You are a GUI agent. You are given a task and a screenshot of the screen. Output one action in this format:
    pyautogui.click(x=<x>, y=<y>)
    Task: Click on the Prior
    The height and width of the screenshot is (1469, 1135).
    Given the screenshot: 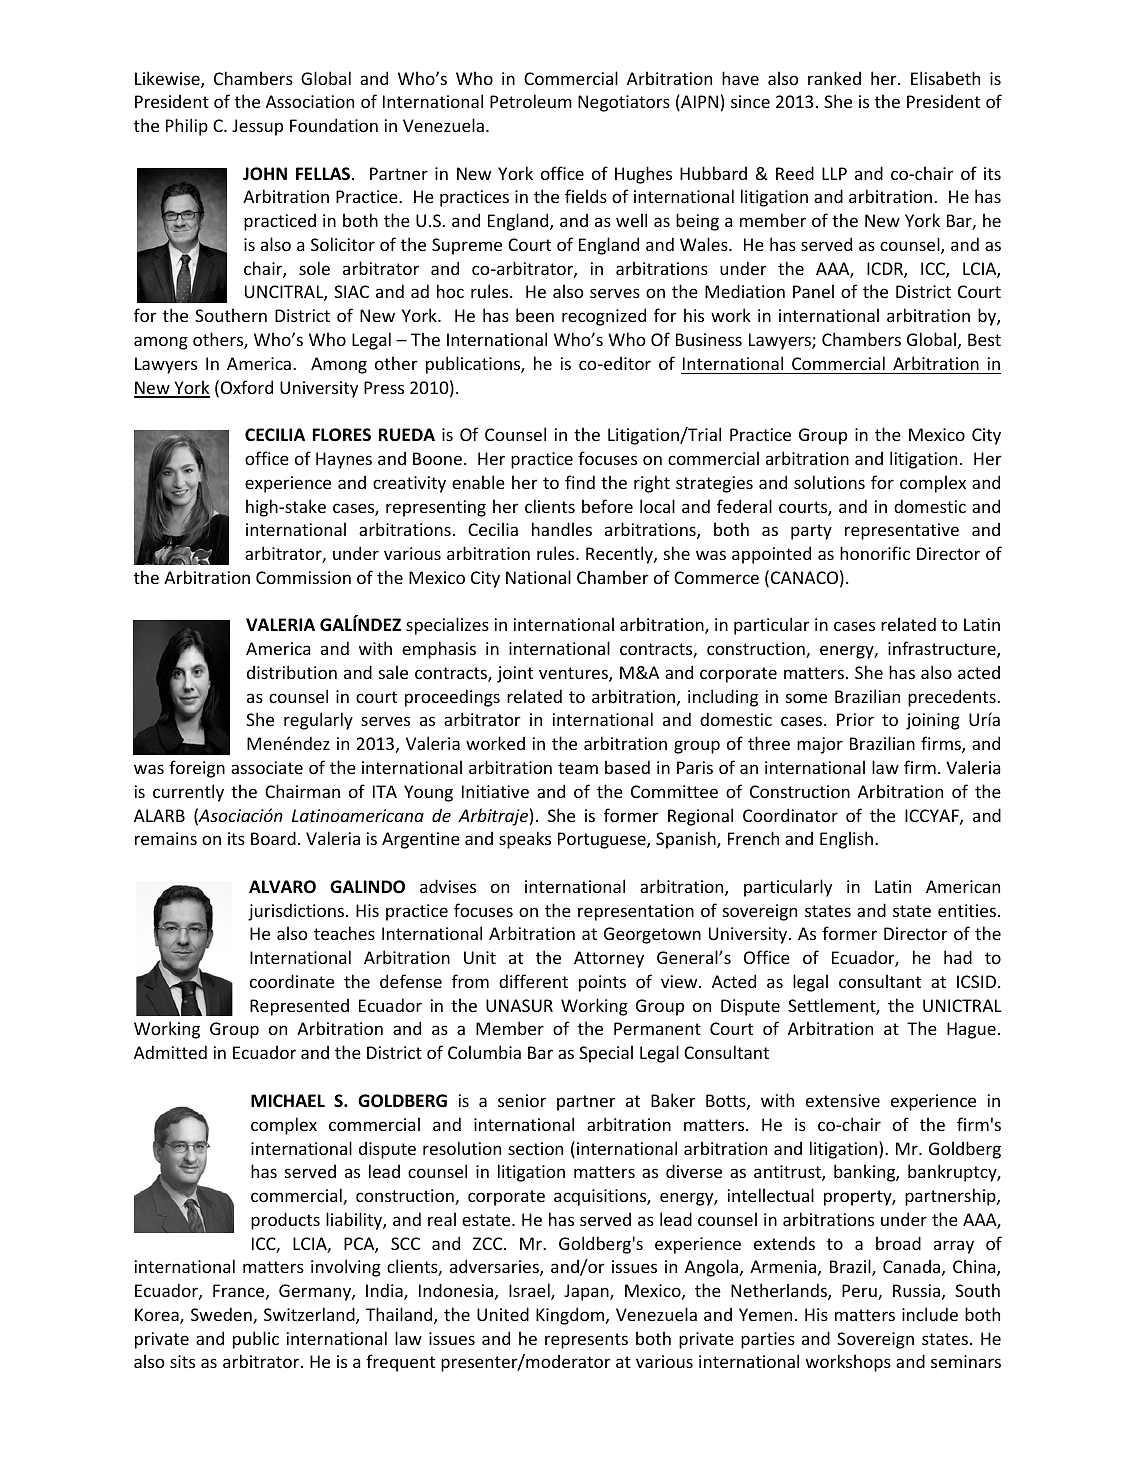 What is the action you would take?
    pyautogui.click(x=855, y=719)
